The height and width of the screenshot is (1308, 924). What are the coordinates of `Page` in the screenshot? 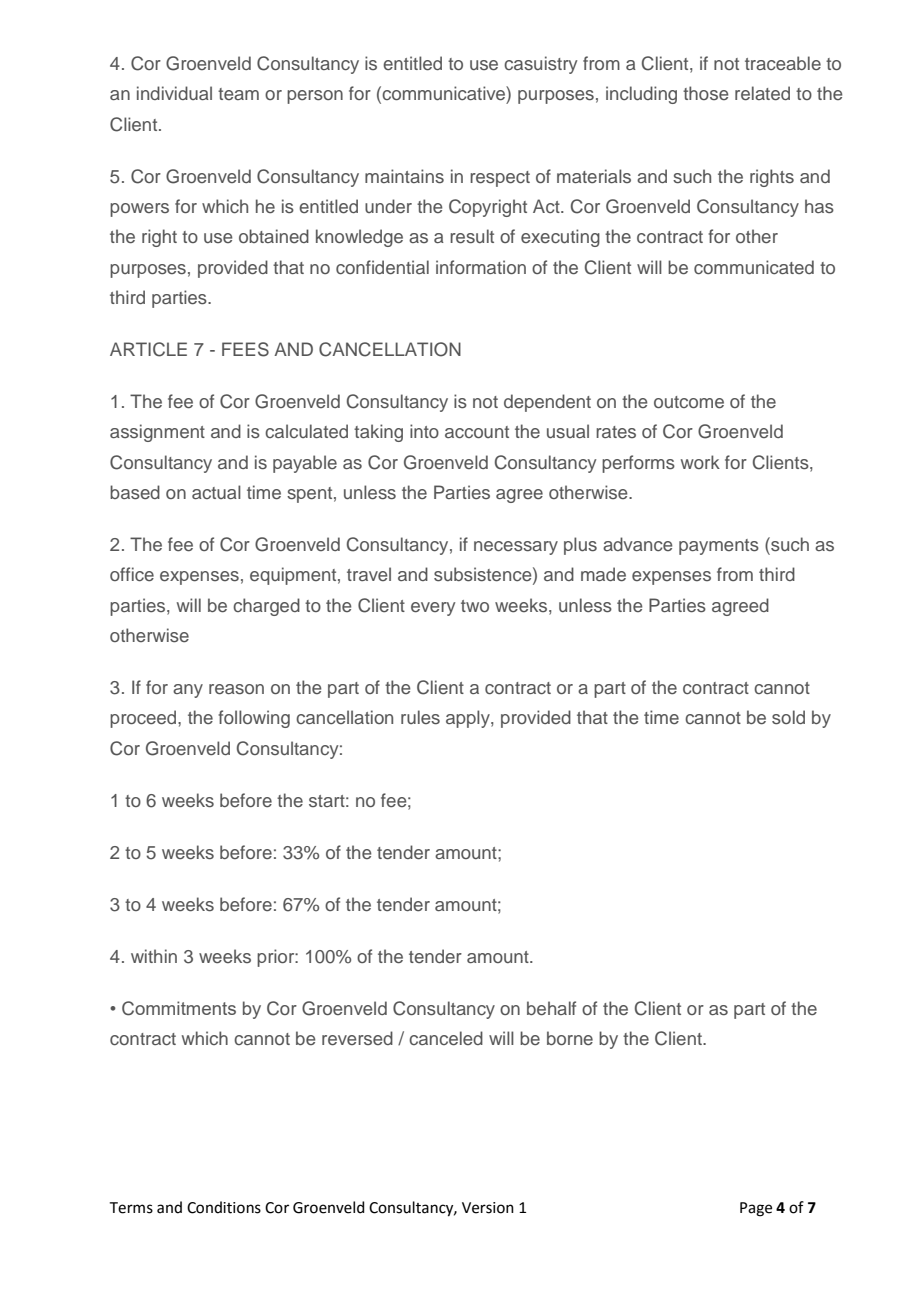 It's located at (756, 1209).
